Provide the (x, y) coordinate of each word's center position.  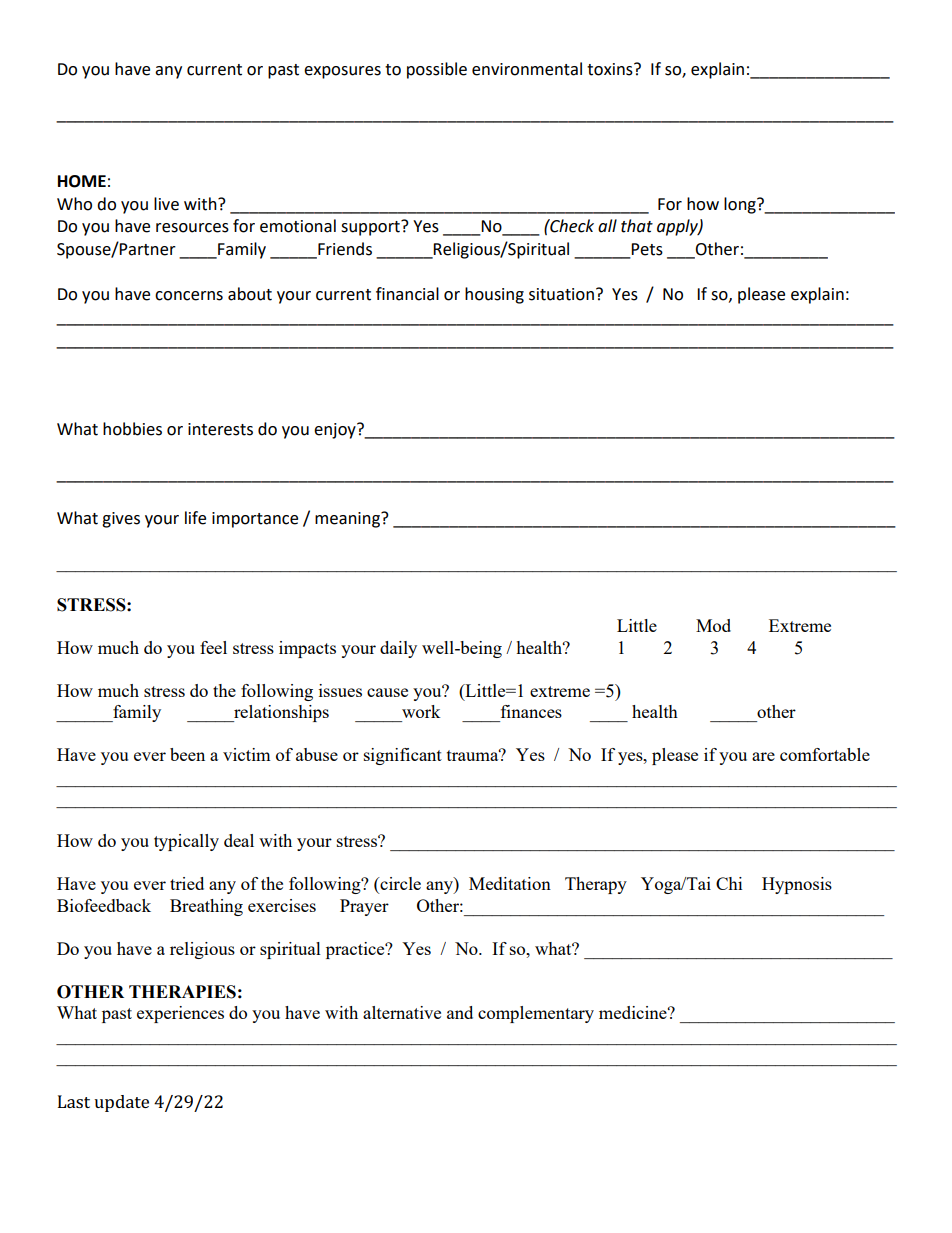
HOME (82, 181)
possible (437, 70)
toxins (611, 69)
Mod (713, 625)
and (460, 1012)
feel (213, 647)
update (121, 1103)
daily (398, 649)
